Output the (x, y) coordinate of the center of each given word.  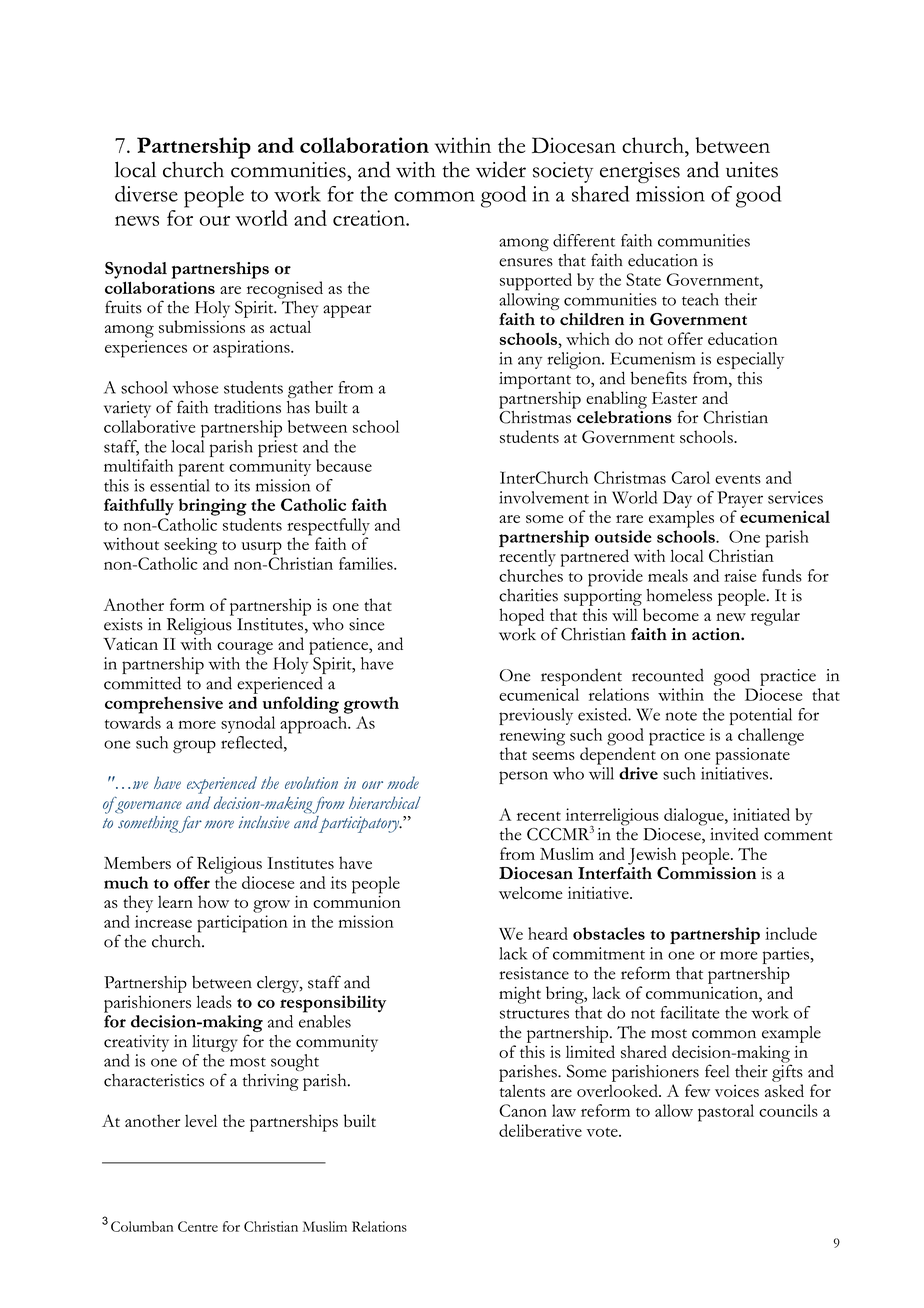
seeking (190, 546)
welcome (531, 892)
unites (752, 170)
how (213, 901)
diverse (146, 194)
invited (734, 834)
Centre (198, 1226)
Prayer (740, 499)
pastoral (726, 1113)
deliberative (540, 1130)
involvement (544, 497)
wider (501, 169)
